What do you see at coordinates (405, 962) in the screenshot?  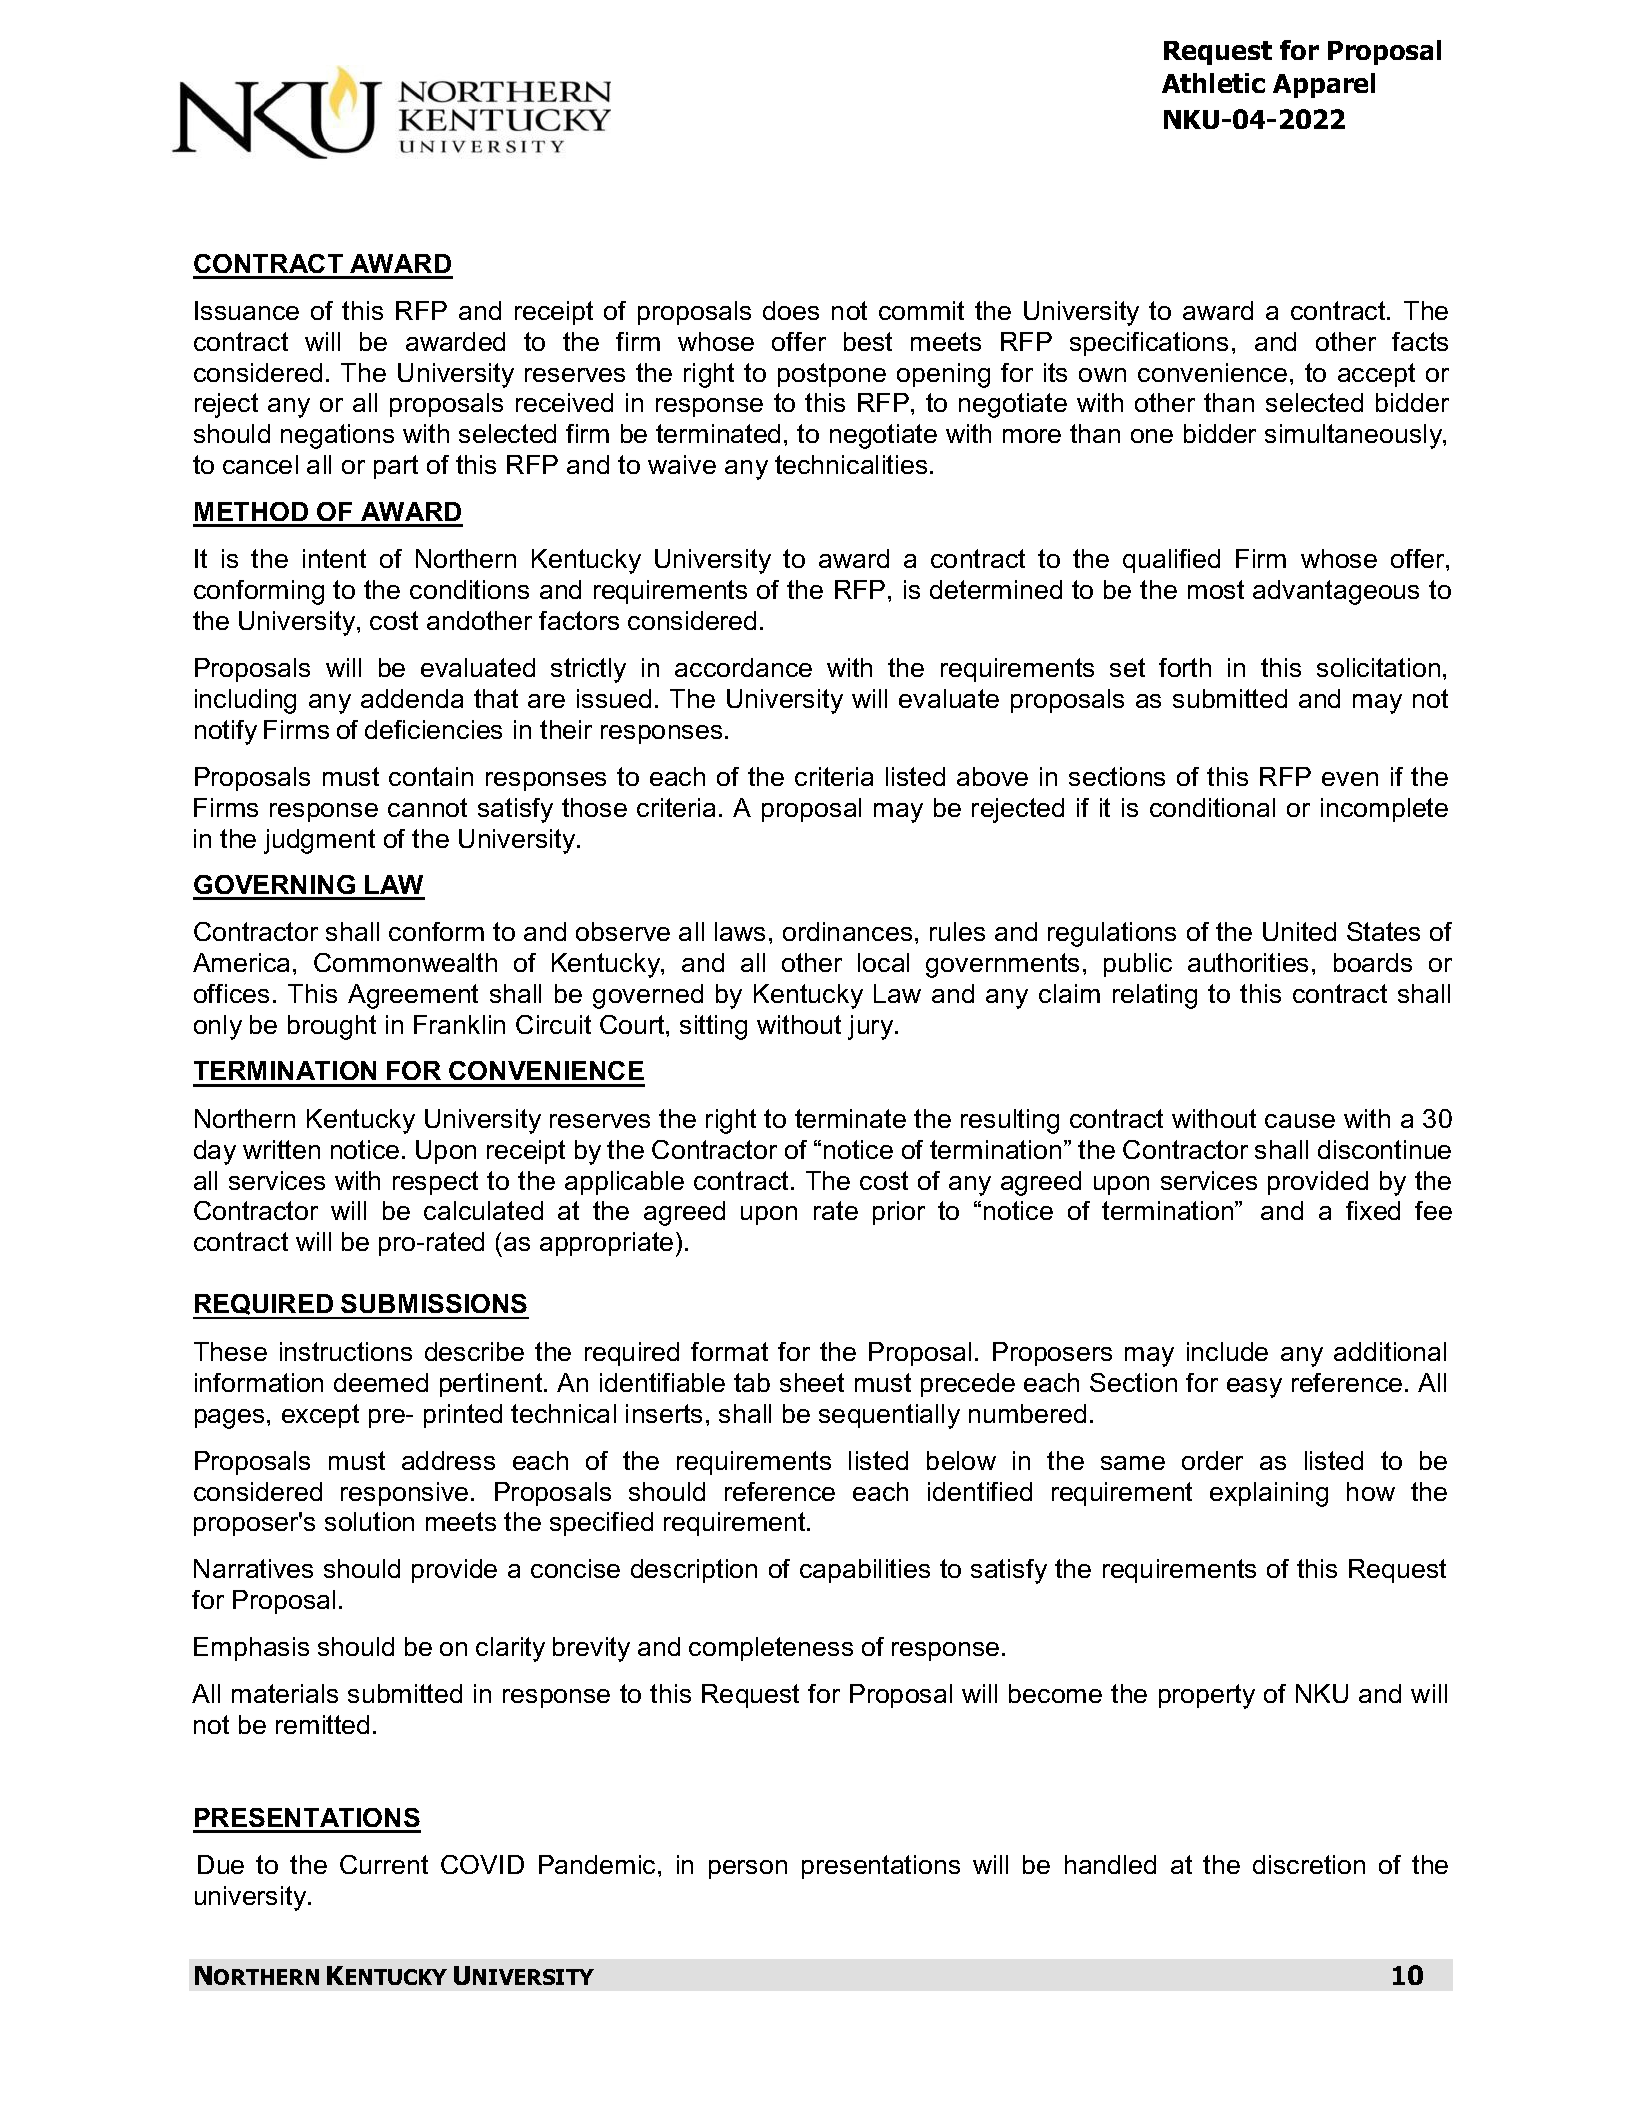 I see `Commonwealth` at bounding box center [405, 962].
